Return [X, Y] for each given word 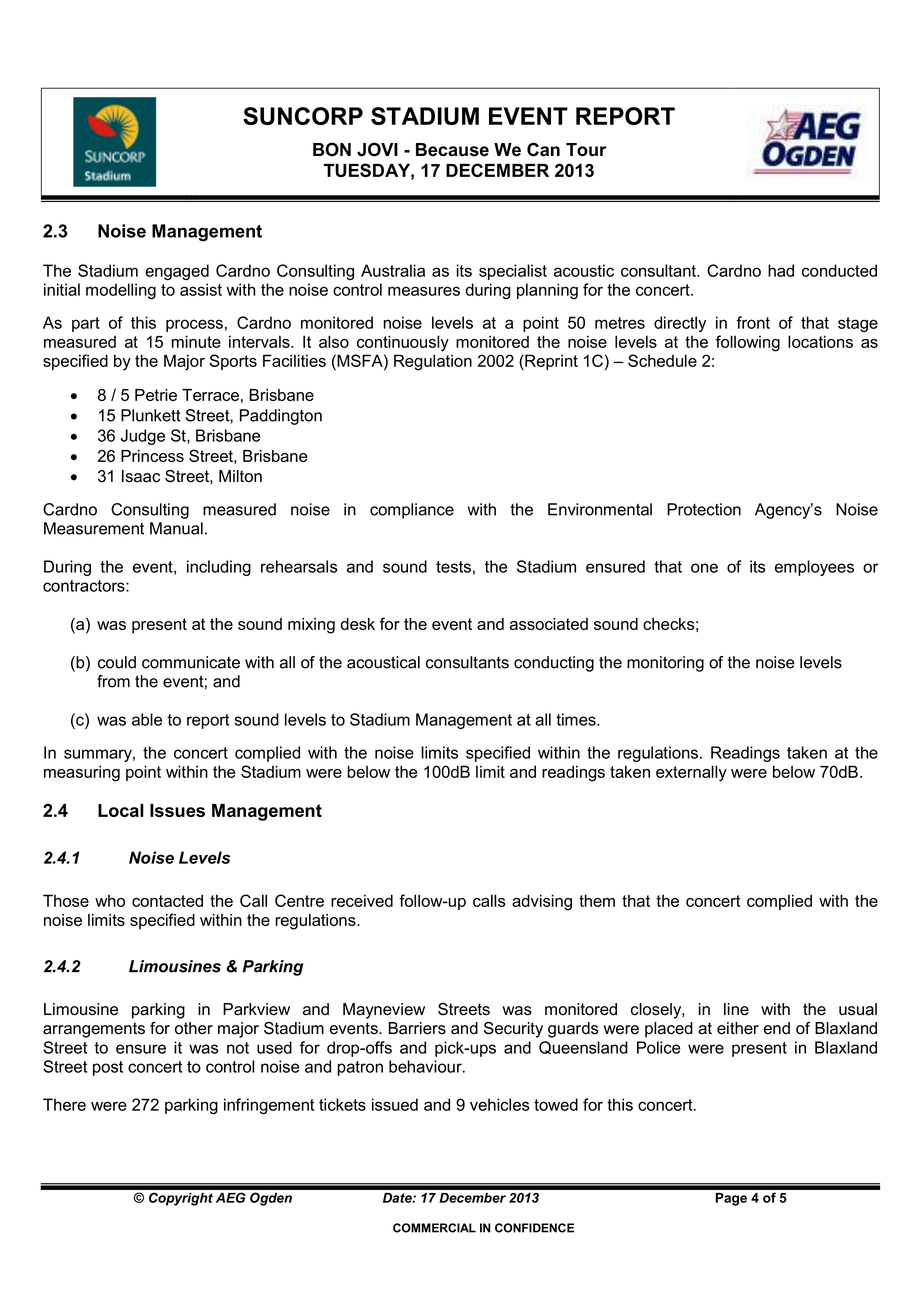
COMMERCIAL [434, 1228]
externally [691, 773]
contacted [167, 900]
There [64, 1104]
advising [542, 902]
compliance [412, 511]
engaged [177, 272]
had [781, 270]
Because [452, 150]
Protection [704, 509]
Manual [176, 528]
